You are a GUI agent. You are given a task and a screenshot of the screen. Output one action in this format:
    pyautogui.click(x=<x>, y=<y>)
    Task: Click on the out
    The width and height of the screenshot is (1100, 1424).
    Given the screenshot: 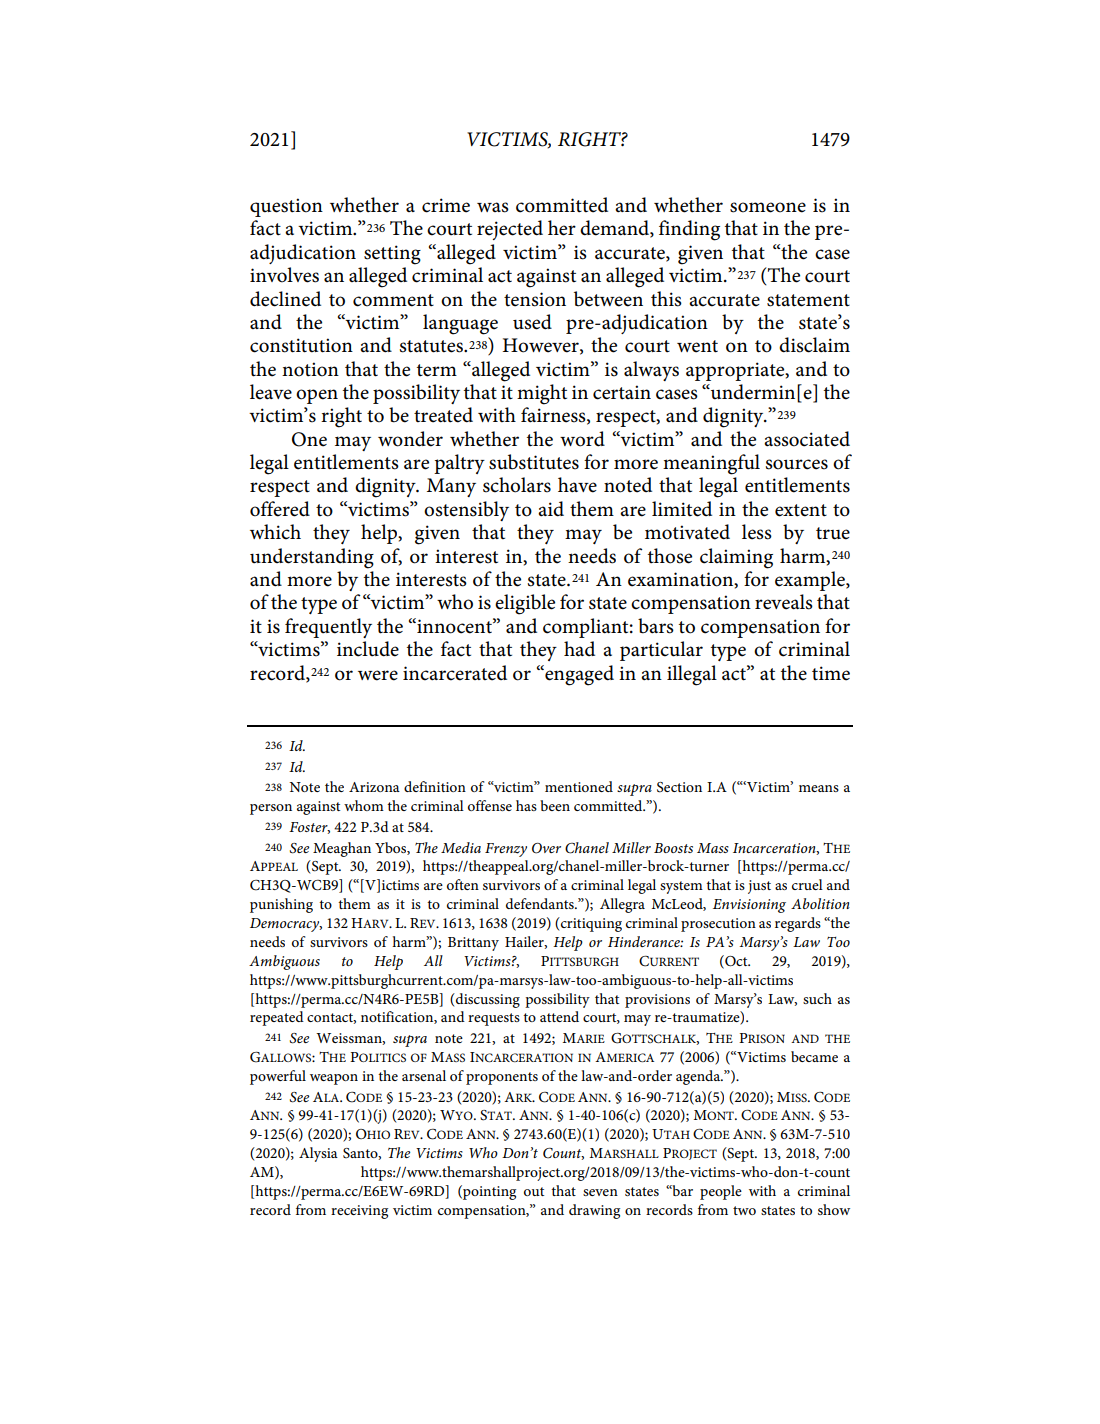 What is the action you would take?
    pyautogui.click(x=534, y=1191)
